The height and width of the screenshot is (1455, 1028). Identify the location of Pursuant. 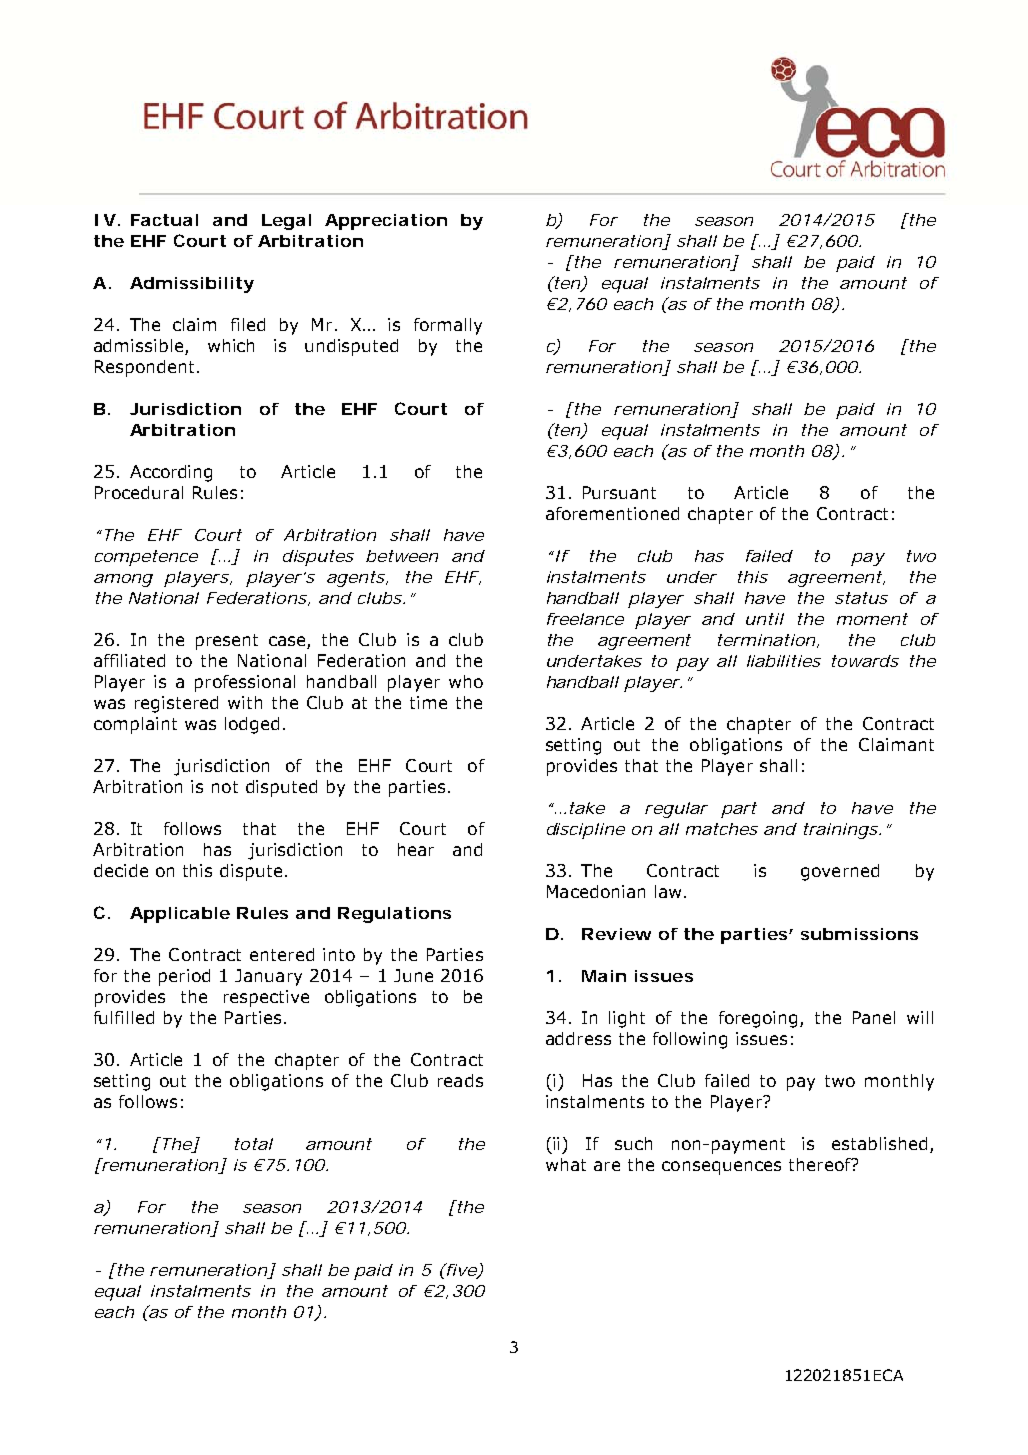
(619, 492).
